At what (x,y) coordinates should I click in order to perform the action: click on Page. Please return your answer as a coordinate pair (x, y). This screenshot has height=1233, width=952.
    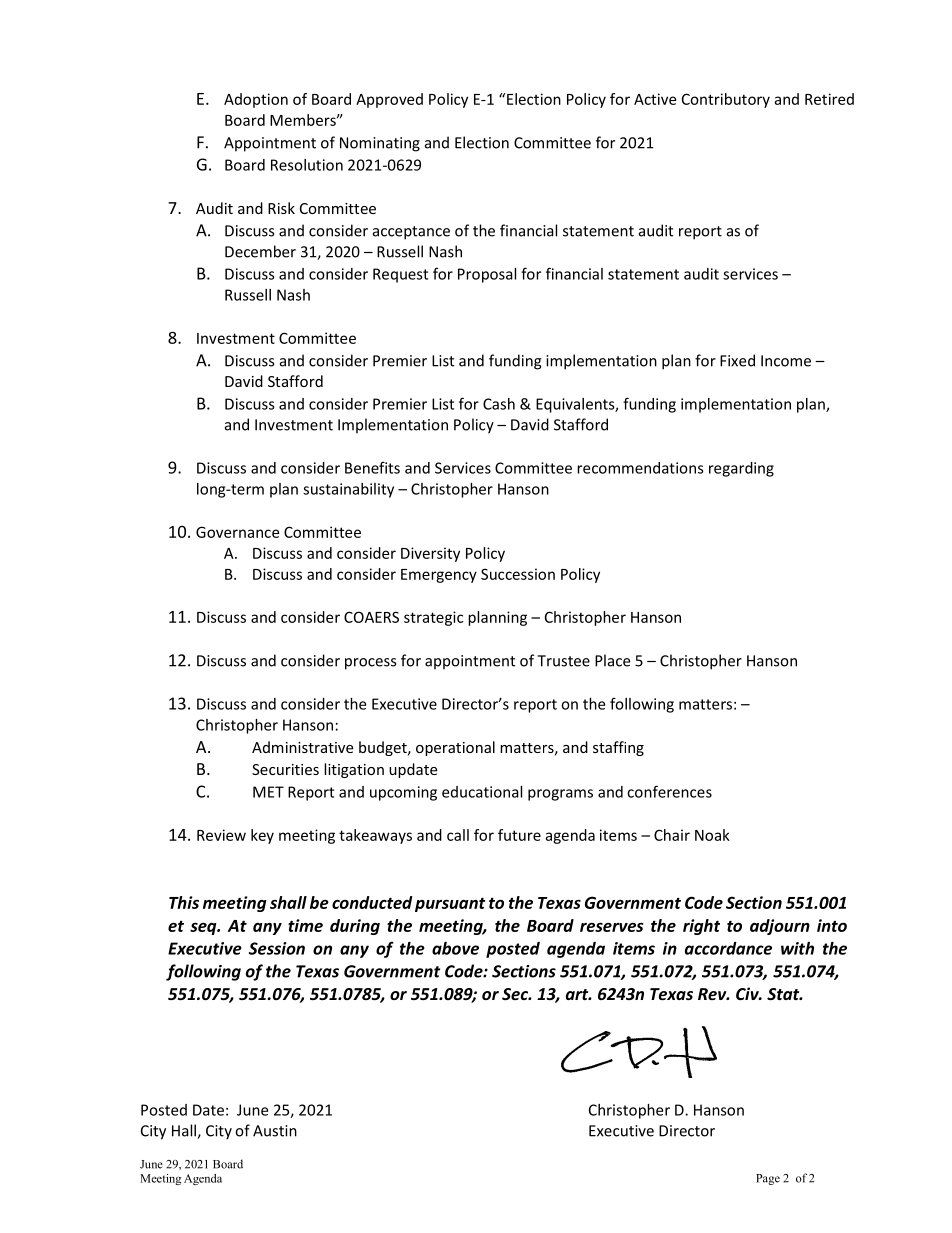
    Looking at the image, I should click on (768, 1179).
